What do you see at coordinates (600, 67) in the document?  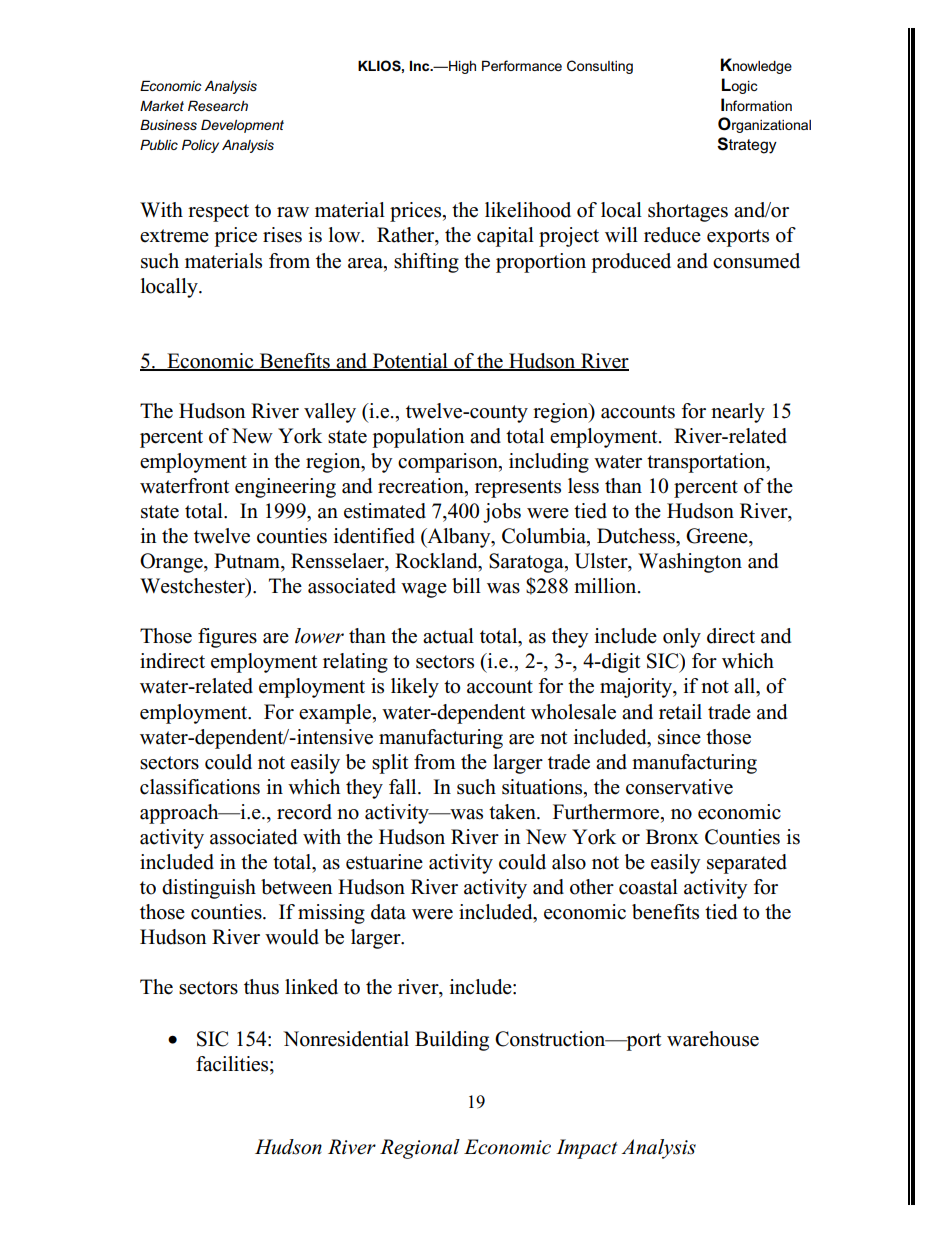 I see `Consulting` at bounding box center [600, 67].
